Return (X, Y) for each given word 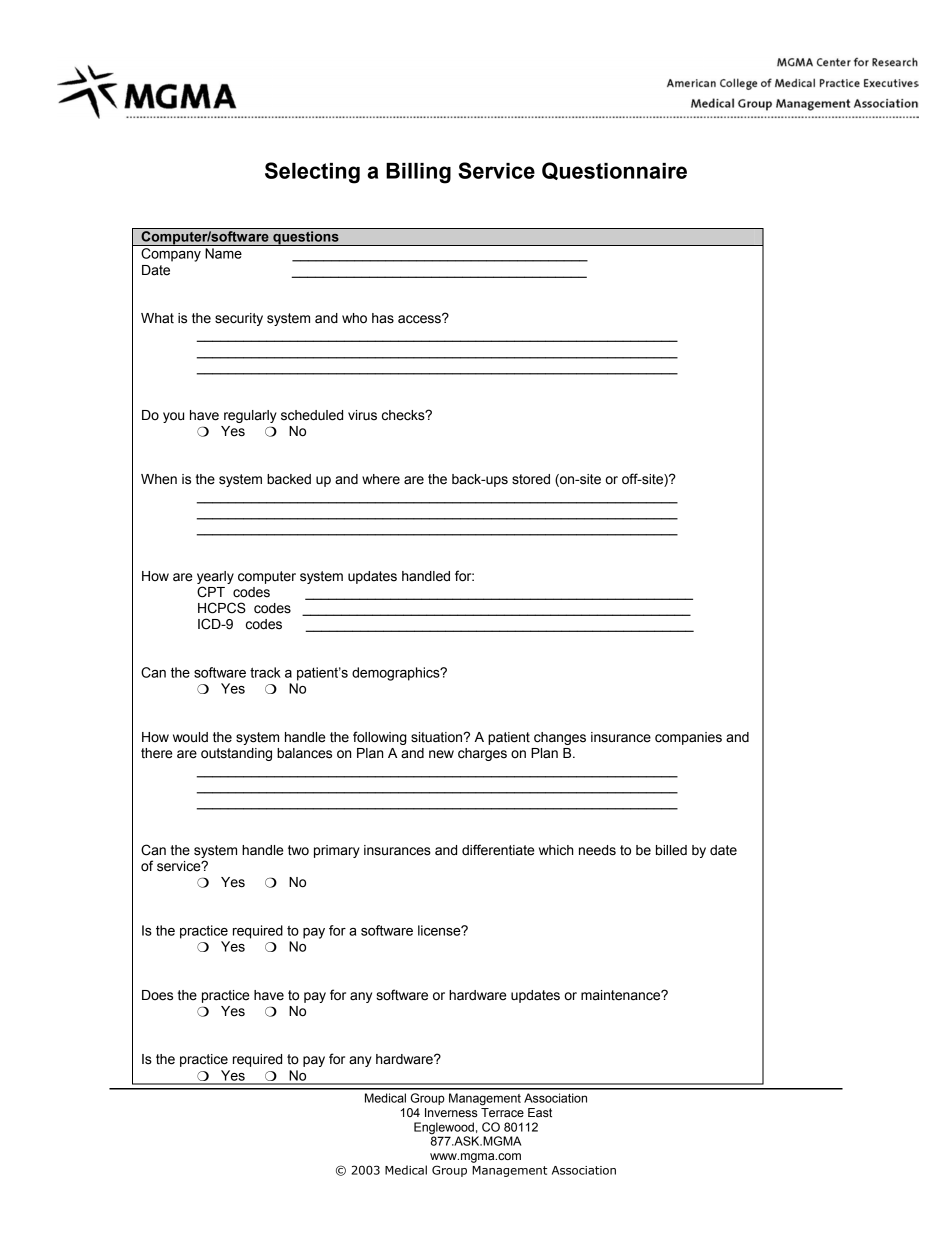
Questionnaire (614, 171)
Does (157, 995)
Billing (418, 173)
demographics (397, 674)
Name (224, 253)
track (265, 672)
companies (688, 738)
